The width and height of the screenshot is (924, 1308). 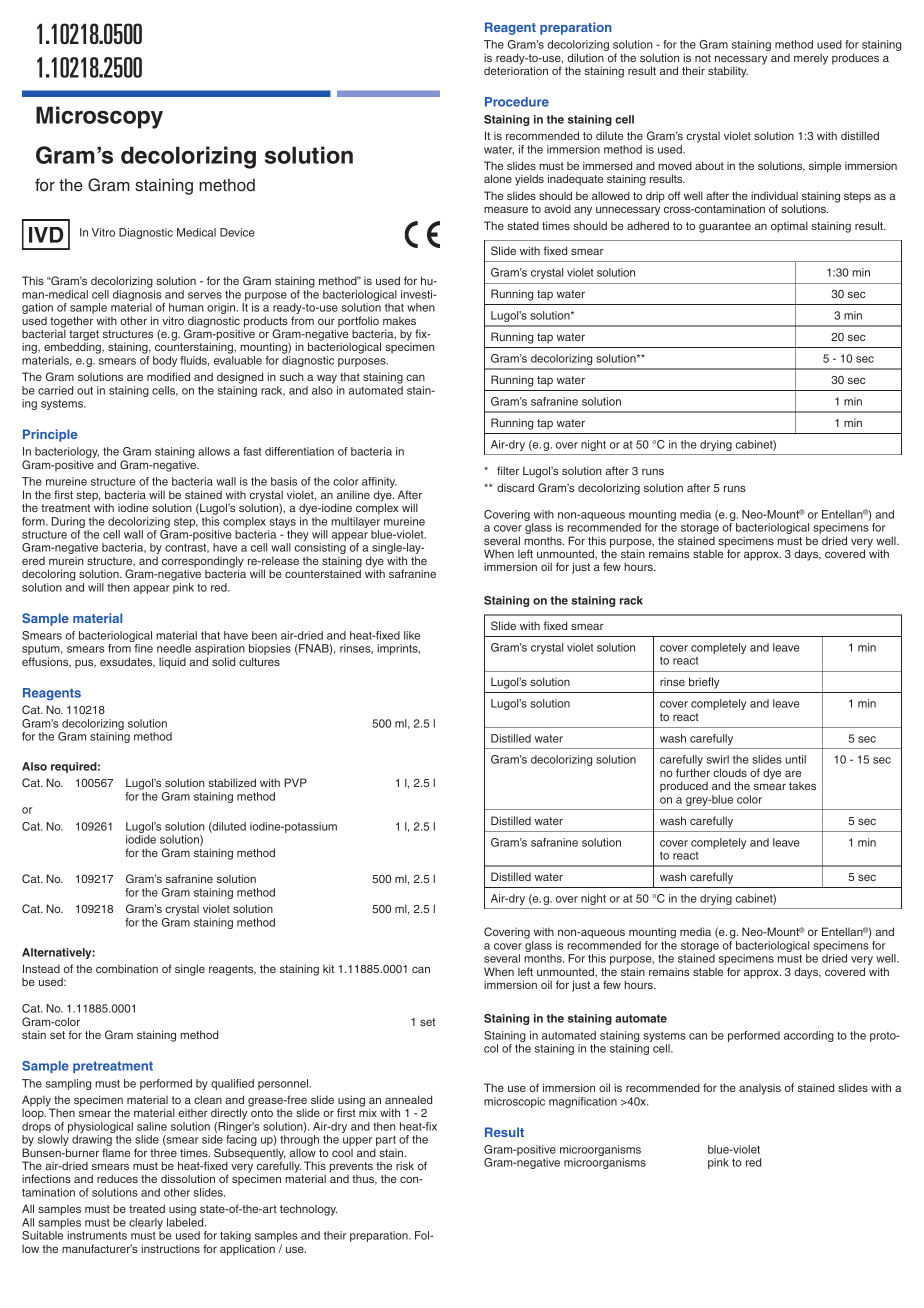 What do you see at coordinates (515, 487) in the screenshot?
I see `discard` at bounding box center [515, 487].
